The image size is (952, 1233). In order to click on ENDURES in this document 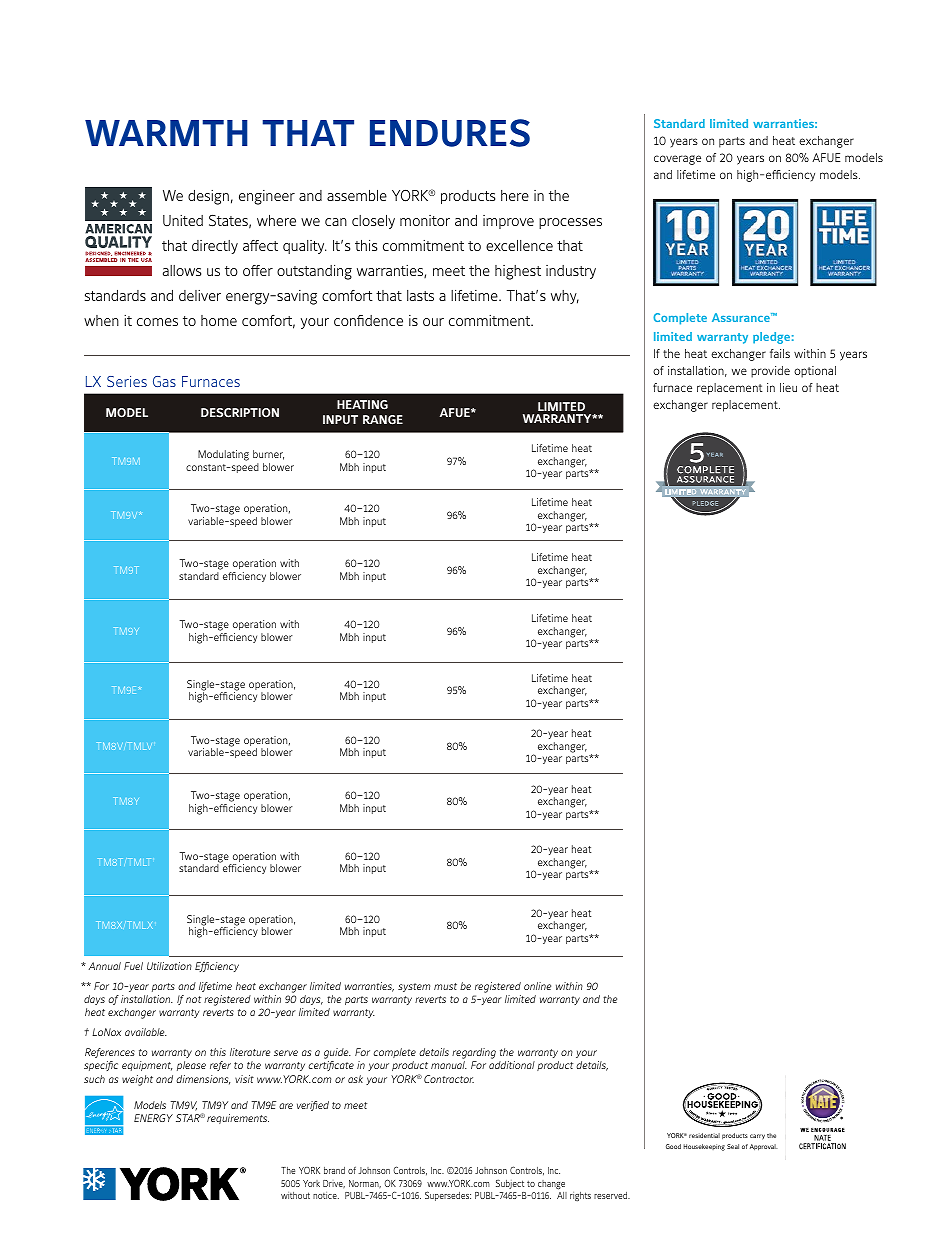, I will do `click(450, 133)`.
